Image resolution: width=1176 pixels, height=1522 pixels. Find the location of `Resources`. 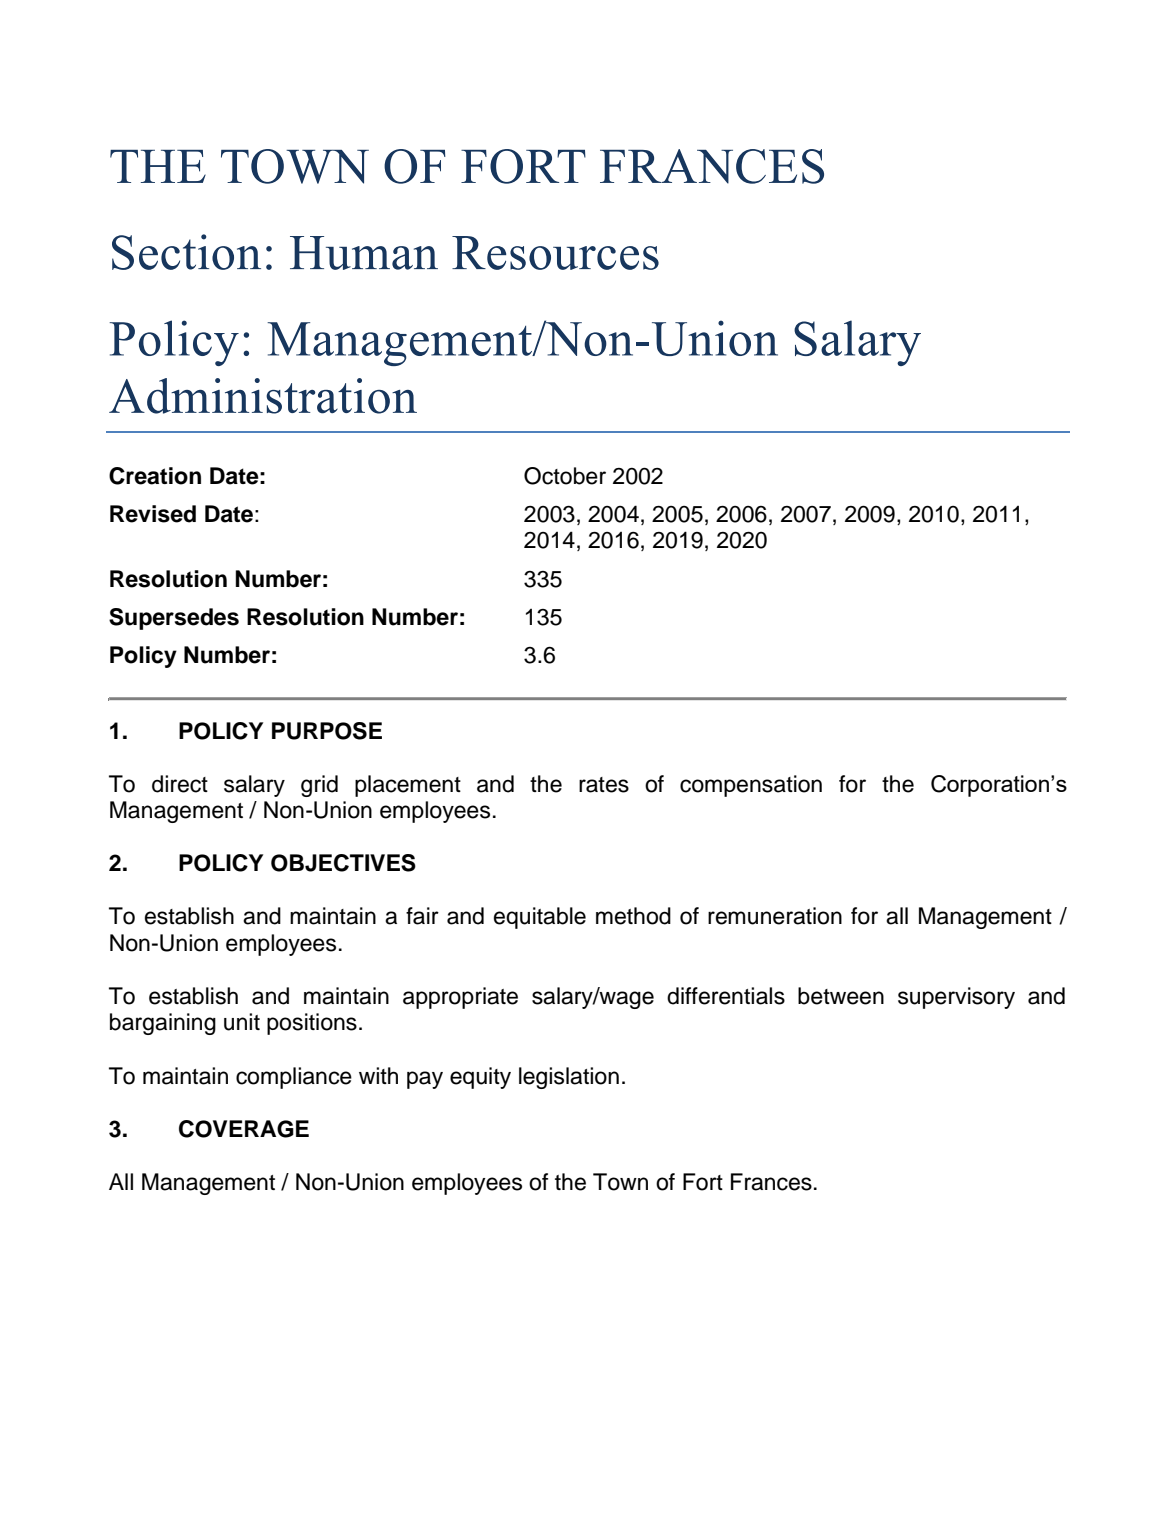

Resources is located at coordinates (555, 253).
